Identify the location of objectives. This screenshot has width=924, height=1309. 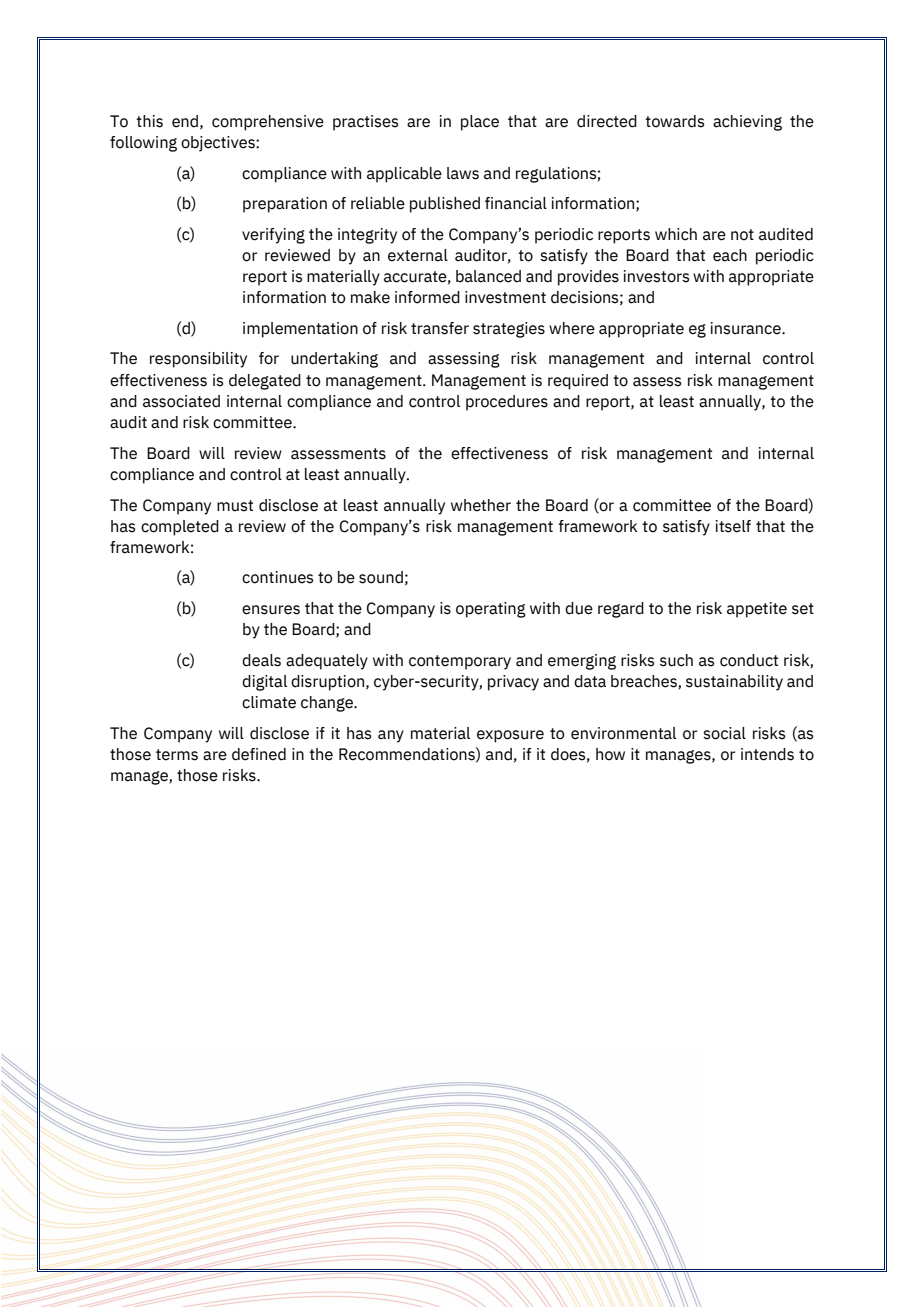
(219, 144).
